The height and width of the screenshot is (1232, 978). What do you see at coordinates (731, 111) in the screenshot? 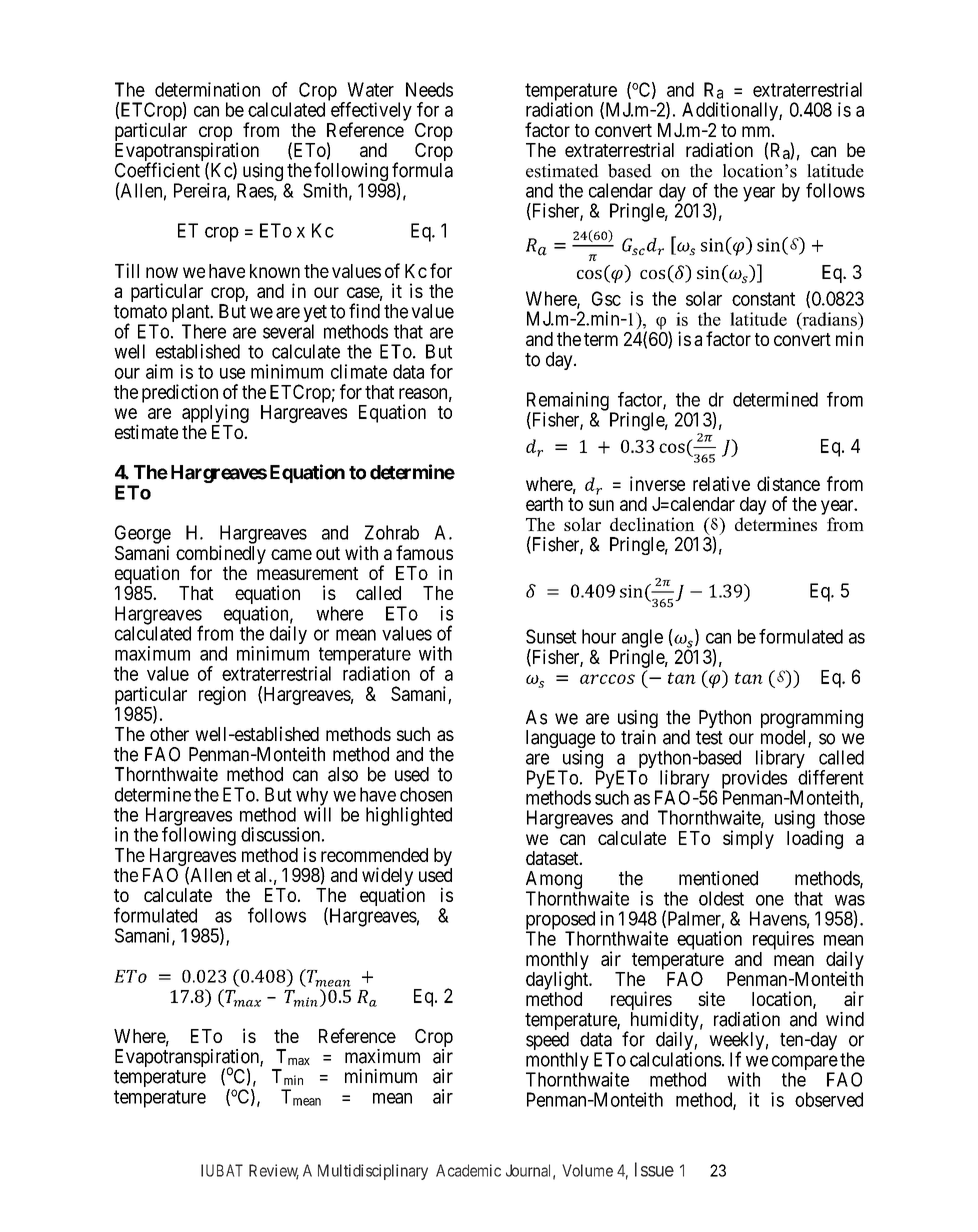
I see `Additionally` at bounding box center [731, 111].
